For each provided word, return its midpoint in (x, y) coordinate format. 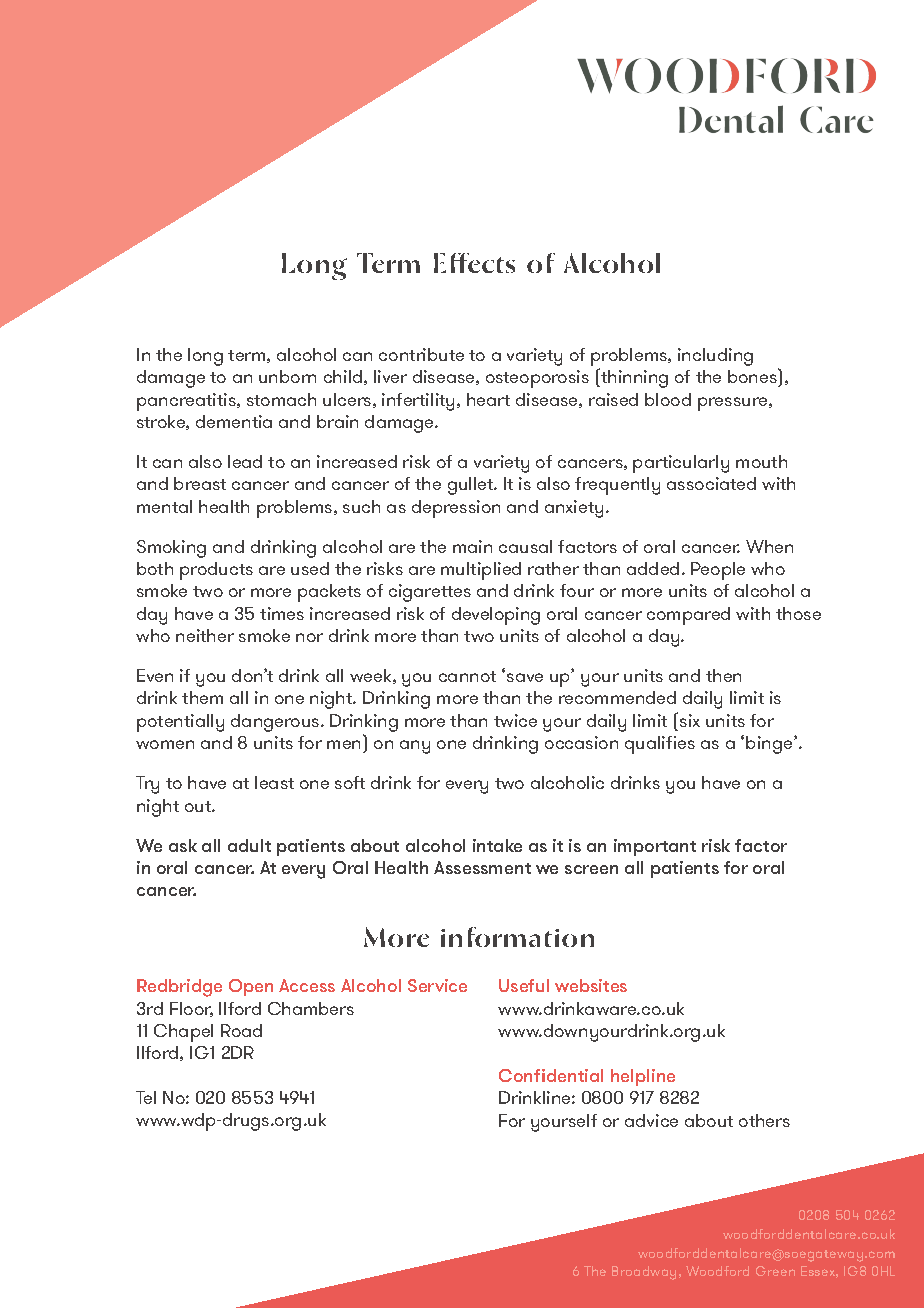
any (415, 747)
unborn (287, 376)
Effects (474, 263)
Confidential (551, 1075)
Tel (146, 1097)
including (715, 357)
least (274, 782)
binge (770, 745)
